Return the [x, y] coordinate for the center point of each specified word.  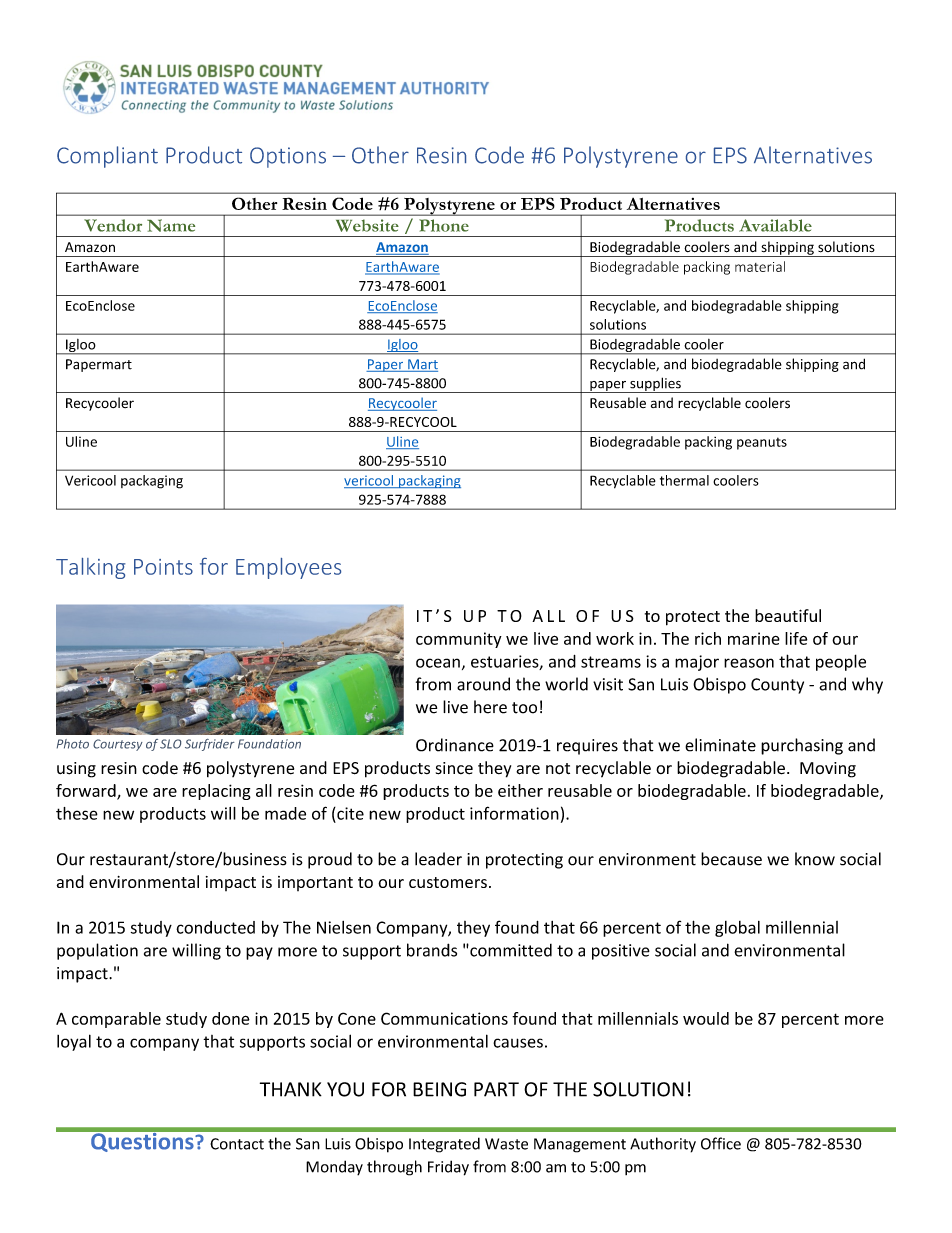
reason [749, 663]
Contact [237, 1144]
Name [171, 225]
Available [775, 225]
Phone [444, 225]
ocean [438, 663]
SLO [170, 744]
